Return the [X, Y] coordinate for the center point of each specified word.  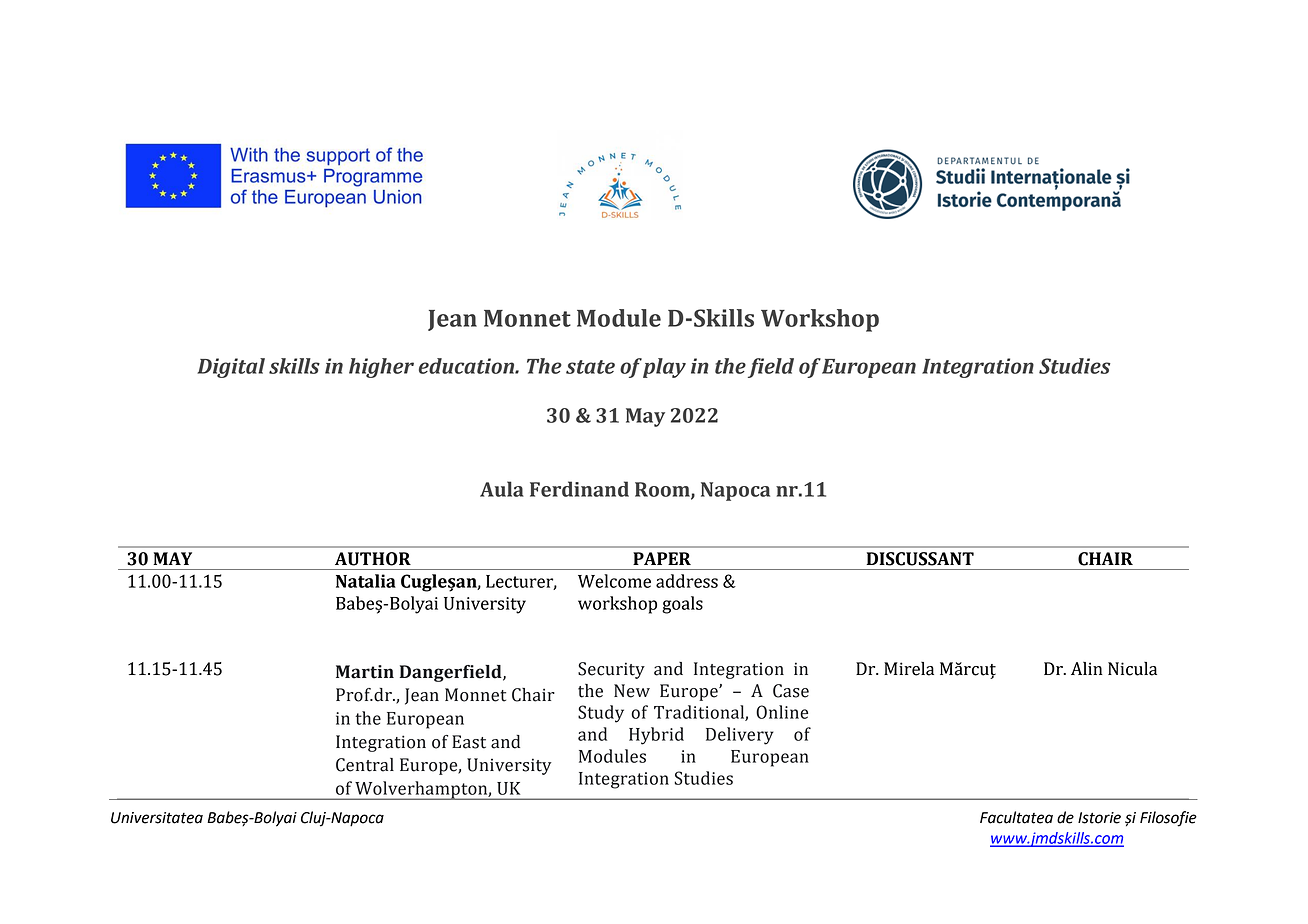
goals [682, 605]
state [590, 367]
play [664, 368]
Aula [502, 489]
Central [365, 765]
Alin [1087, 668]
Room [663, 490]
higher [381, 368]
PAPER [662, 558]
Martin [365, 672]
